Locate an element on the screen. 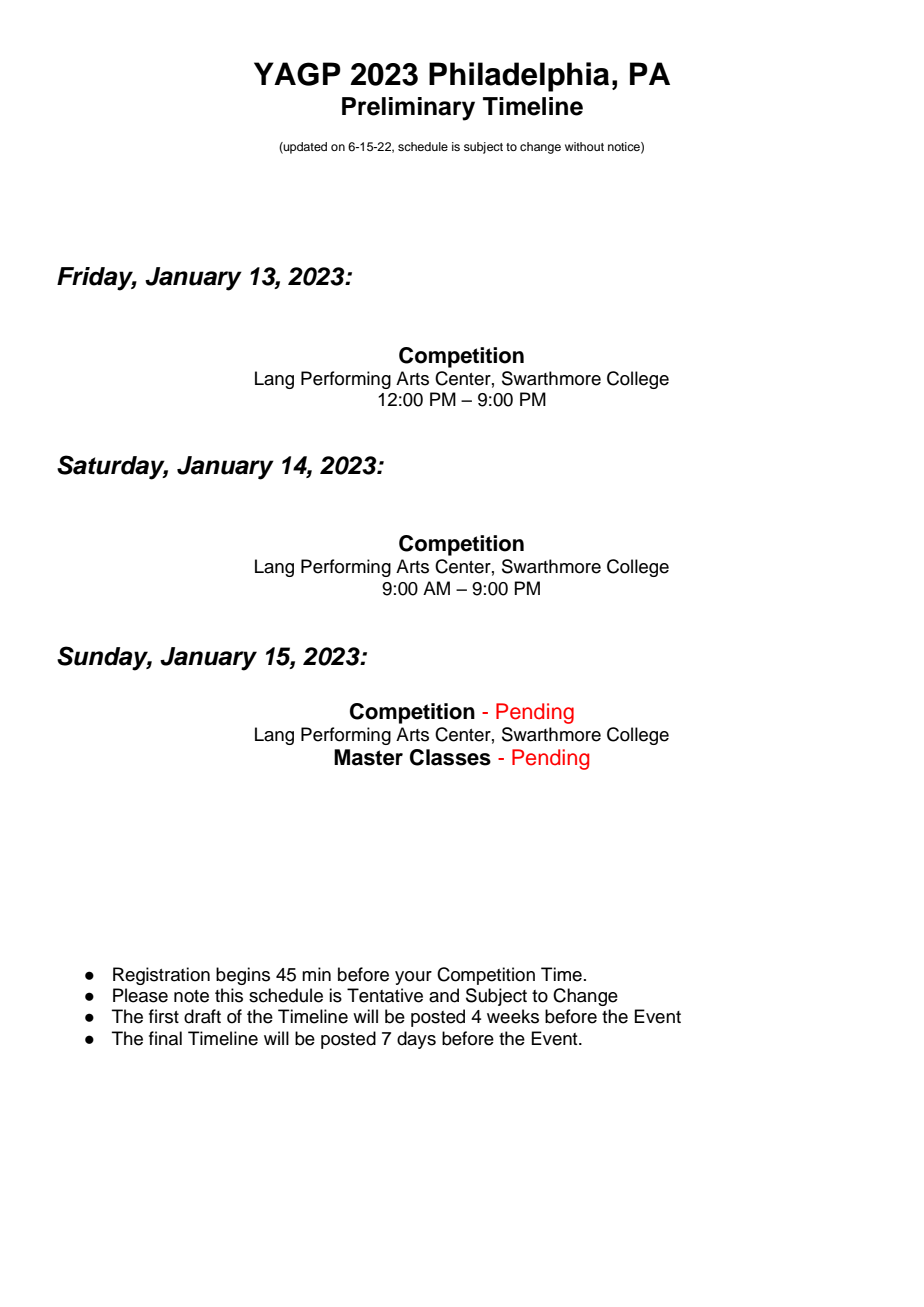  weeks is located at coordinates (513, 1016).
